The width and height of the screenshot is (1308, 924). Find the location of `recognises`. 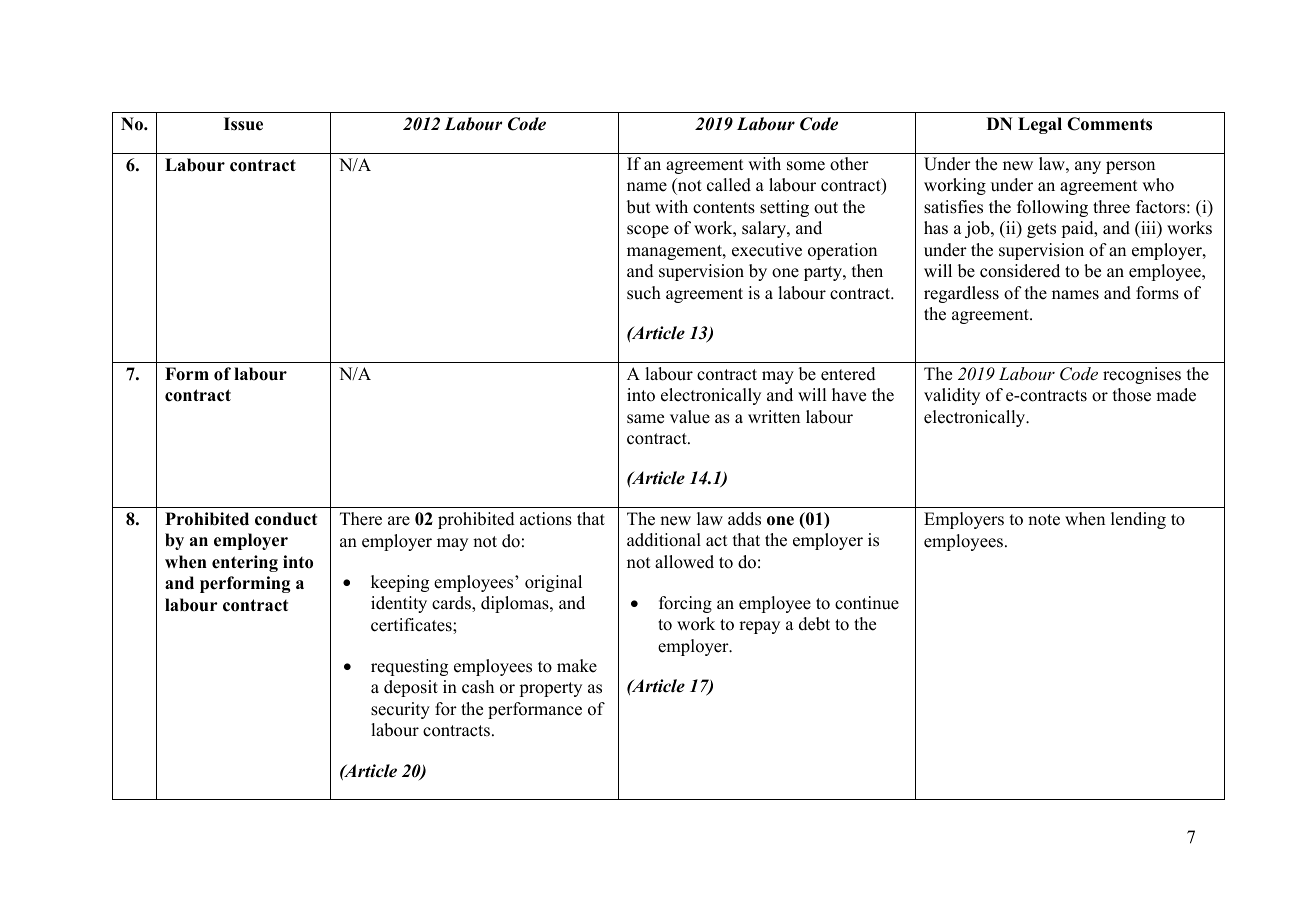

recognises is located at coordinates (1142, 375).
